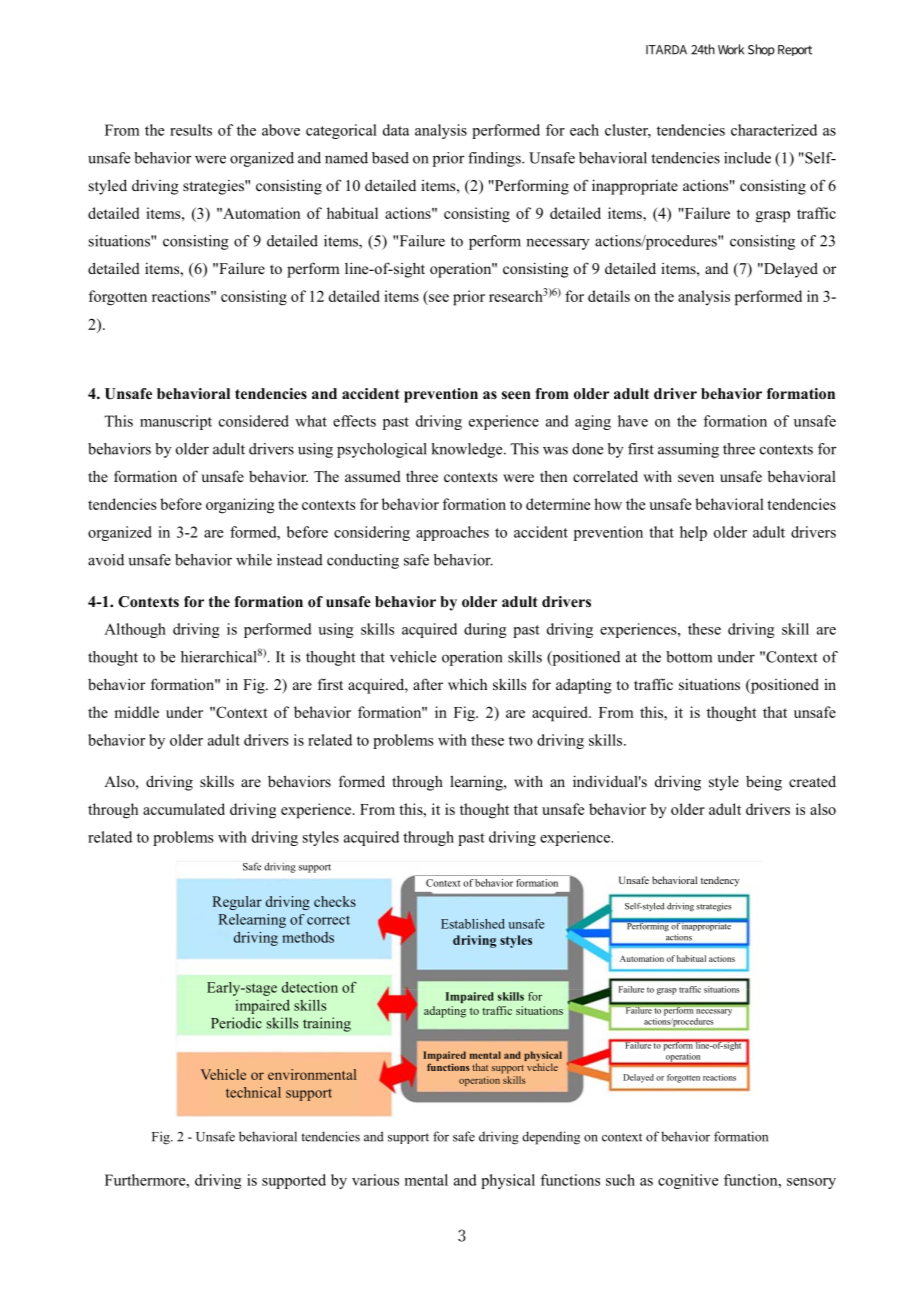  Describe the element at coordinates (253, 1092) in the page. I see `technical` at that location.
